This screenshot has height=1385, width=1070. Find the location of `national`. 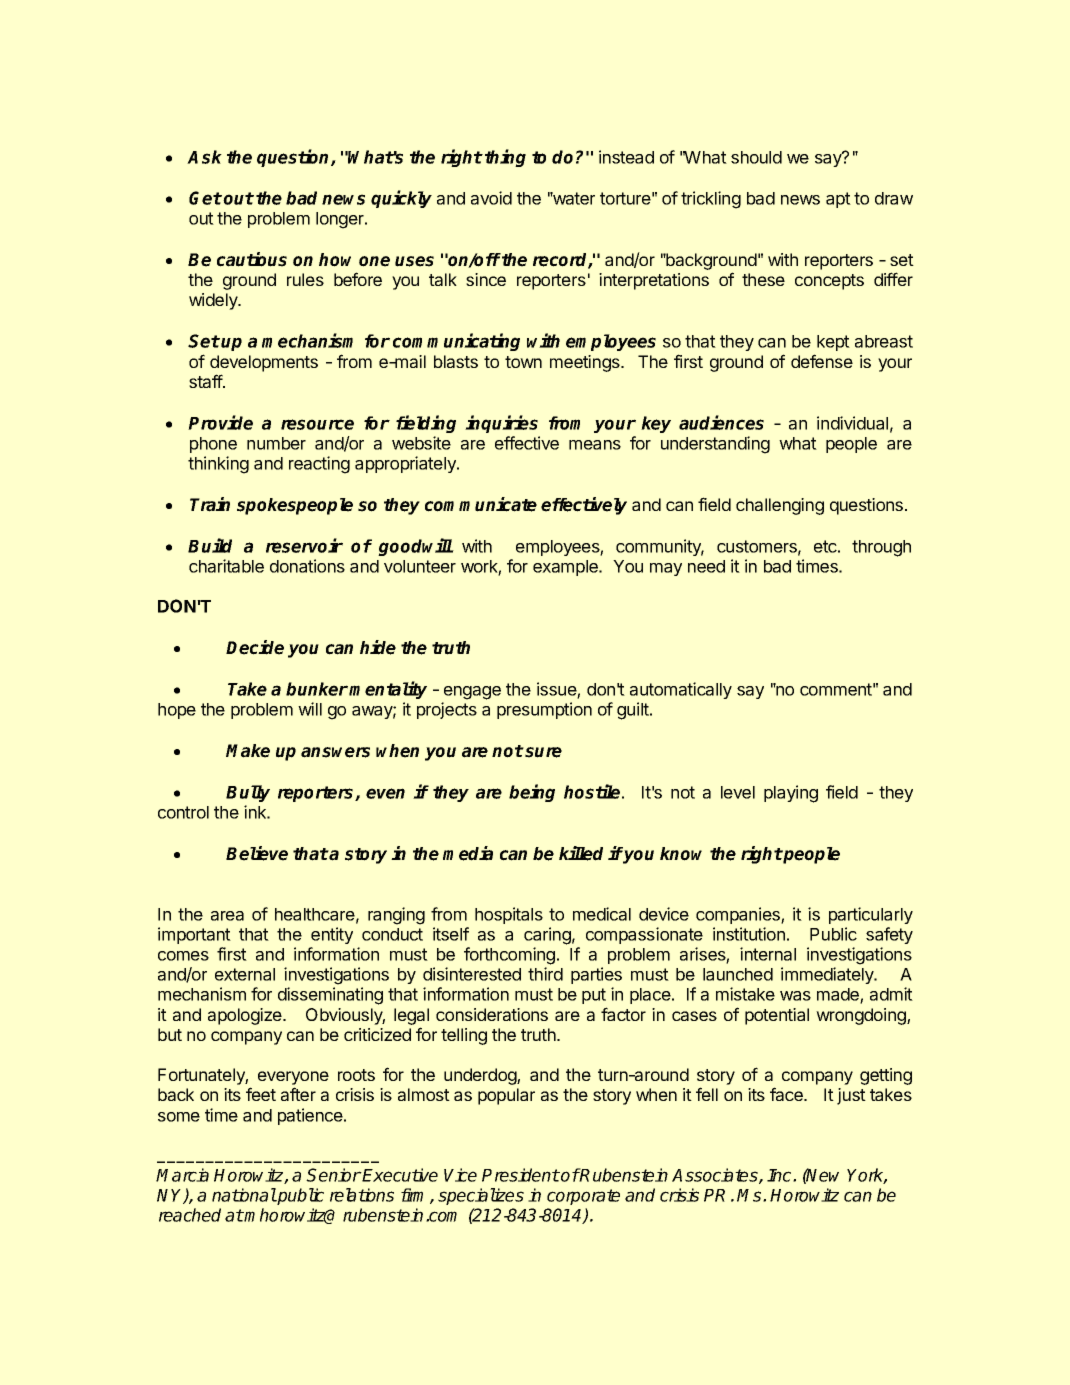

national is located at coordinates (244, 1195).
